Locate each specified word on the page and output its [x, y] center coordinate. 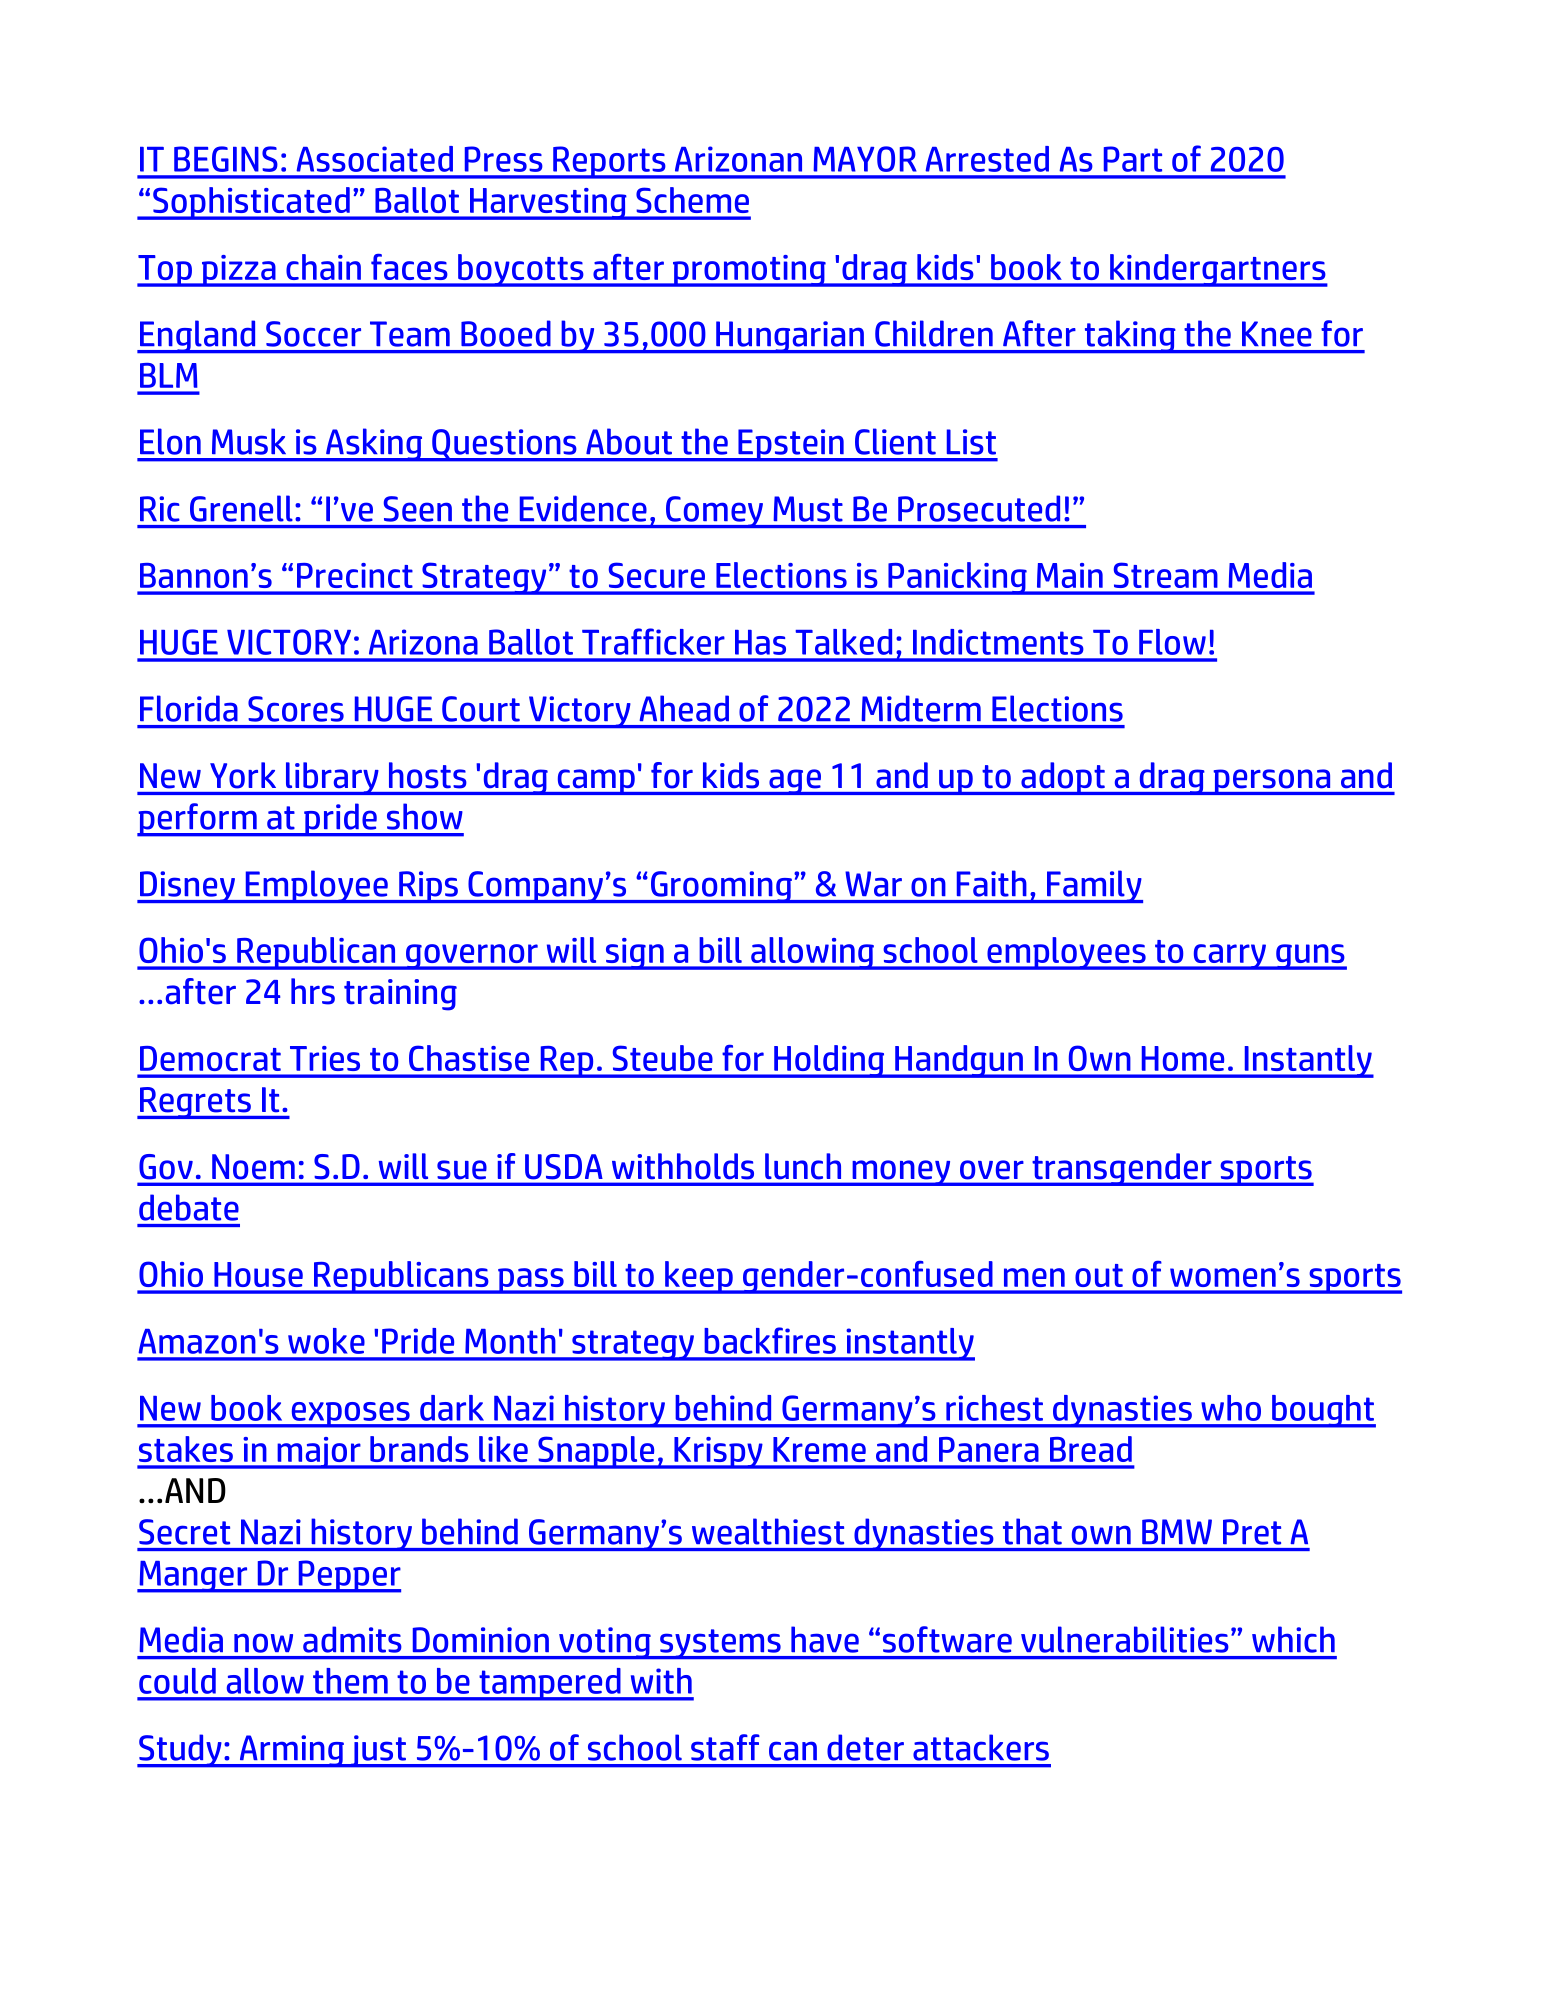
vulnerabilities [1124, 1639]
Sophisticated [251, 203]
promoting [749, 271]
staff [725, 1747]
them [350, 1681]
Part [1133, 159]
